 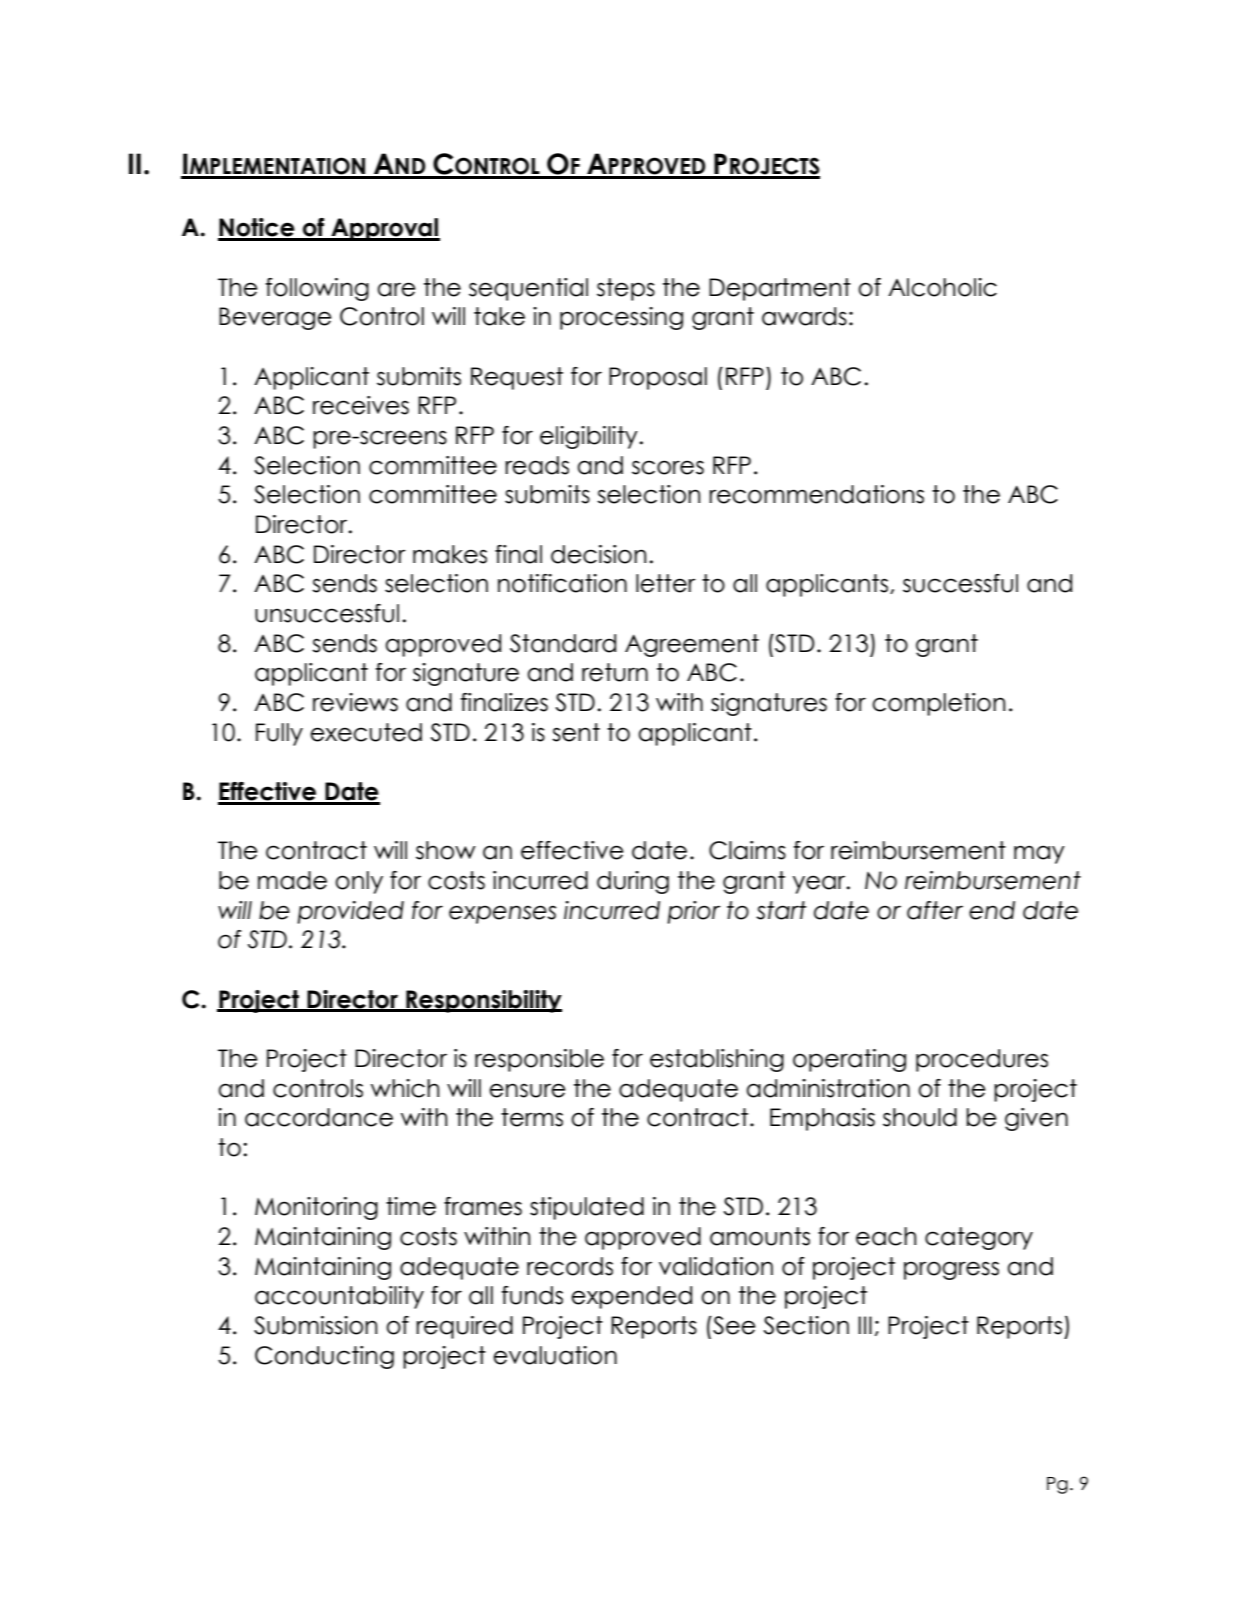 I want to click on executed, so click(x=366, y=732).
